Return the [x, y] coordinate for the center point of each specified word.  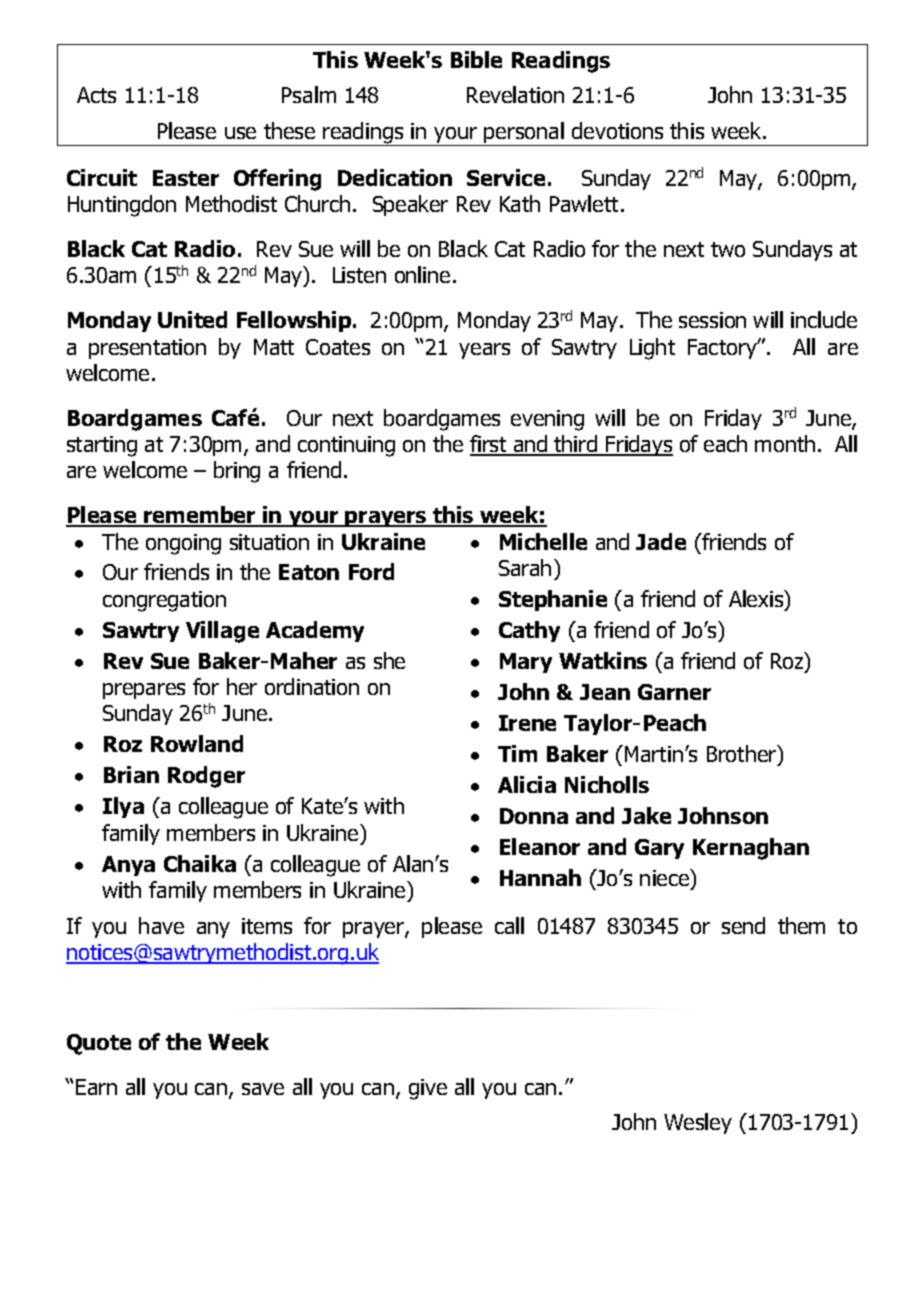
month [785, 443]
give [428, 1089]
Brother [743, 755]
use [240, 133]
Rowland [197, 743]
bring [237, 472]
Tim [517, 753]
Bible [476, 59]
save [263, 1089]
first [489, 445]
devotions [617, 130]
